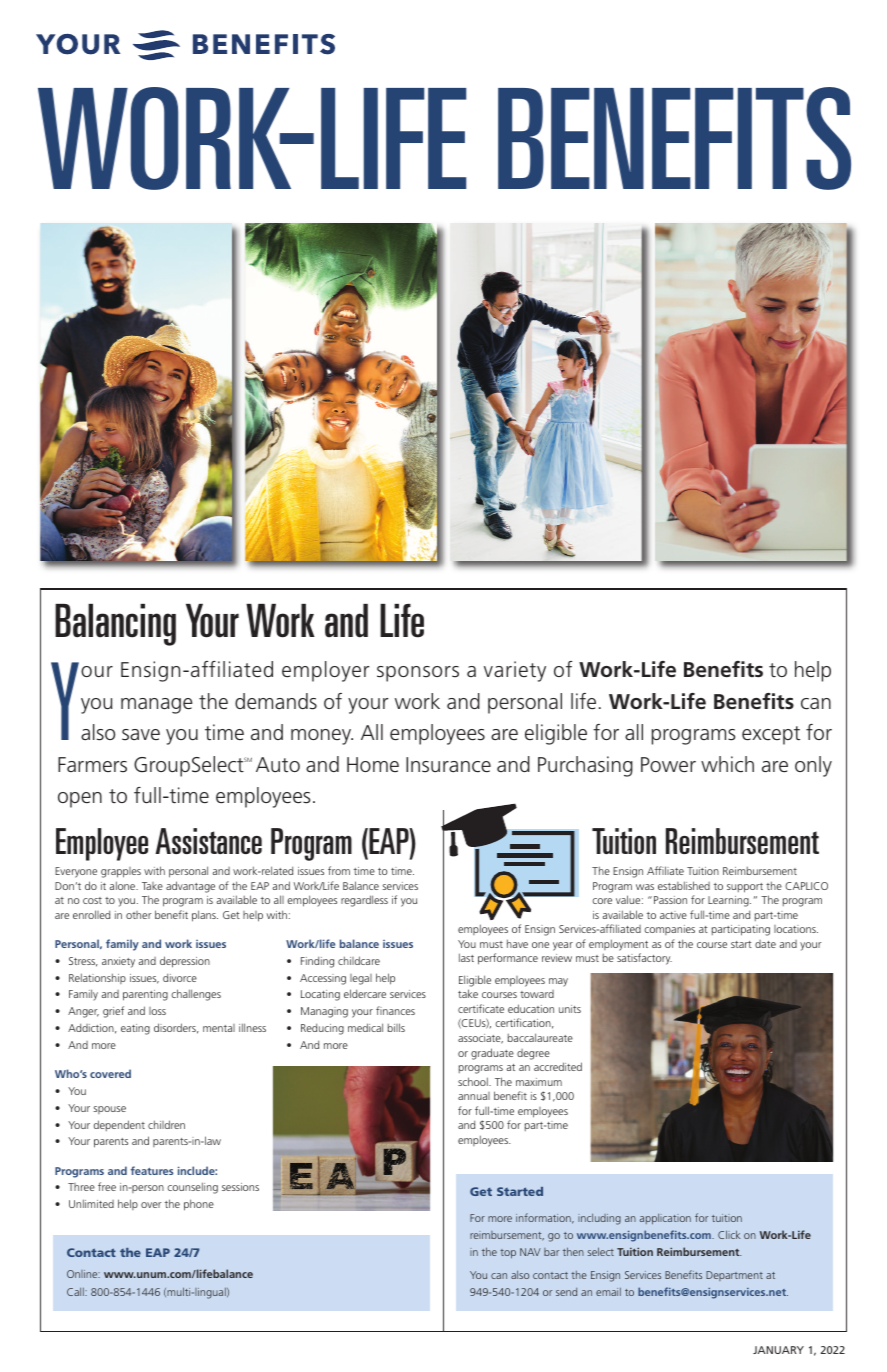 Image resolution: width=887 pixels, height=1372 pixels. Describe the element at coordinates (364, 901) in the page. I see `regardless` at that location.
